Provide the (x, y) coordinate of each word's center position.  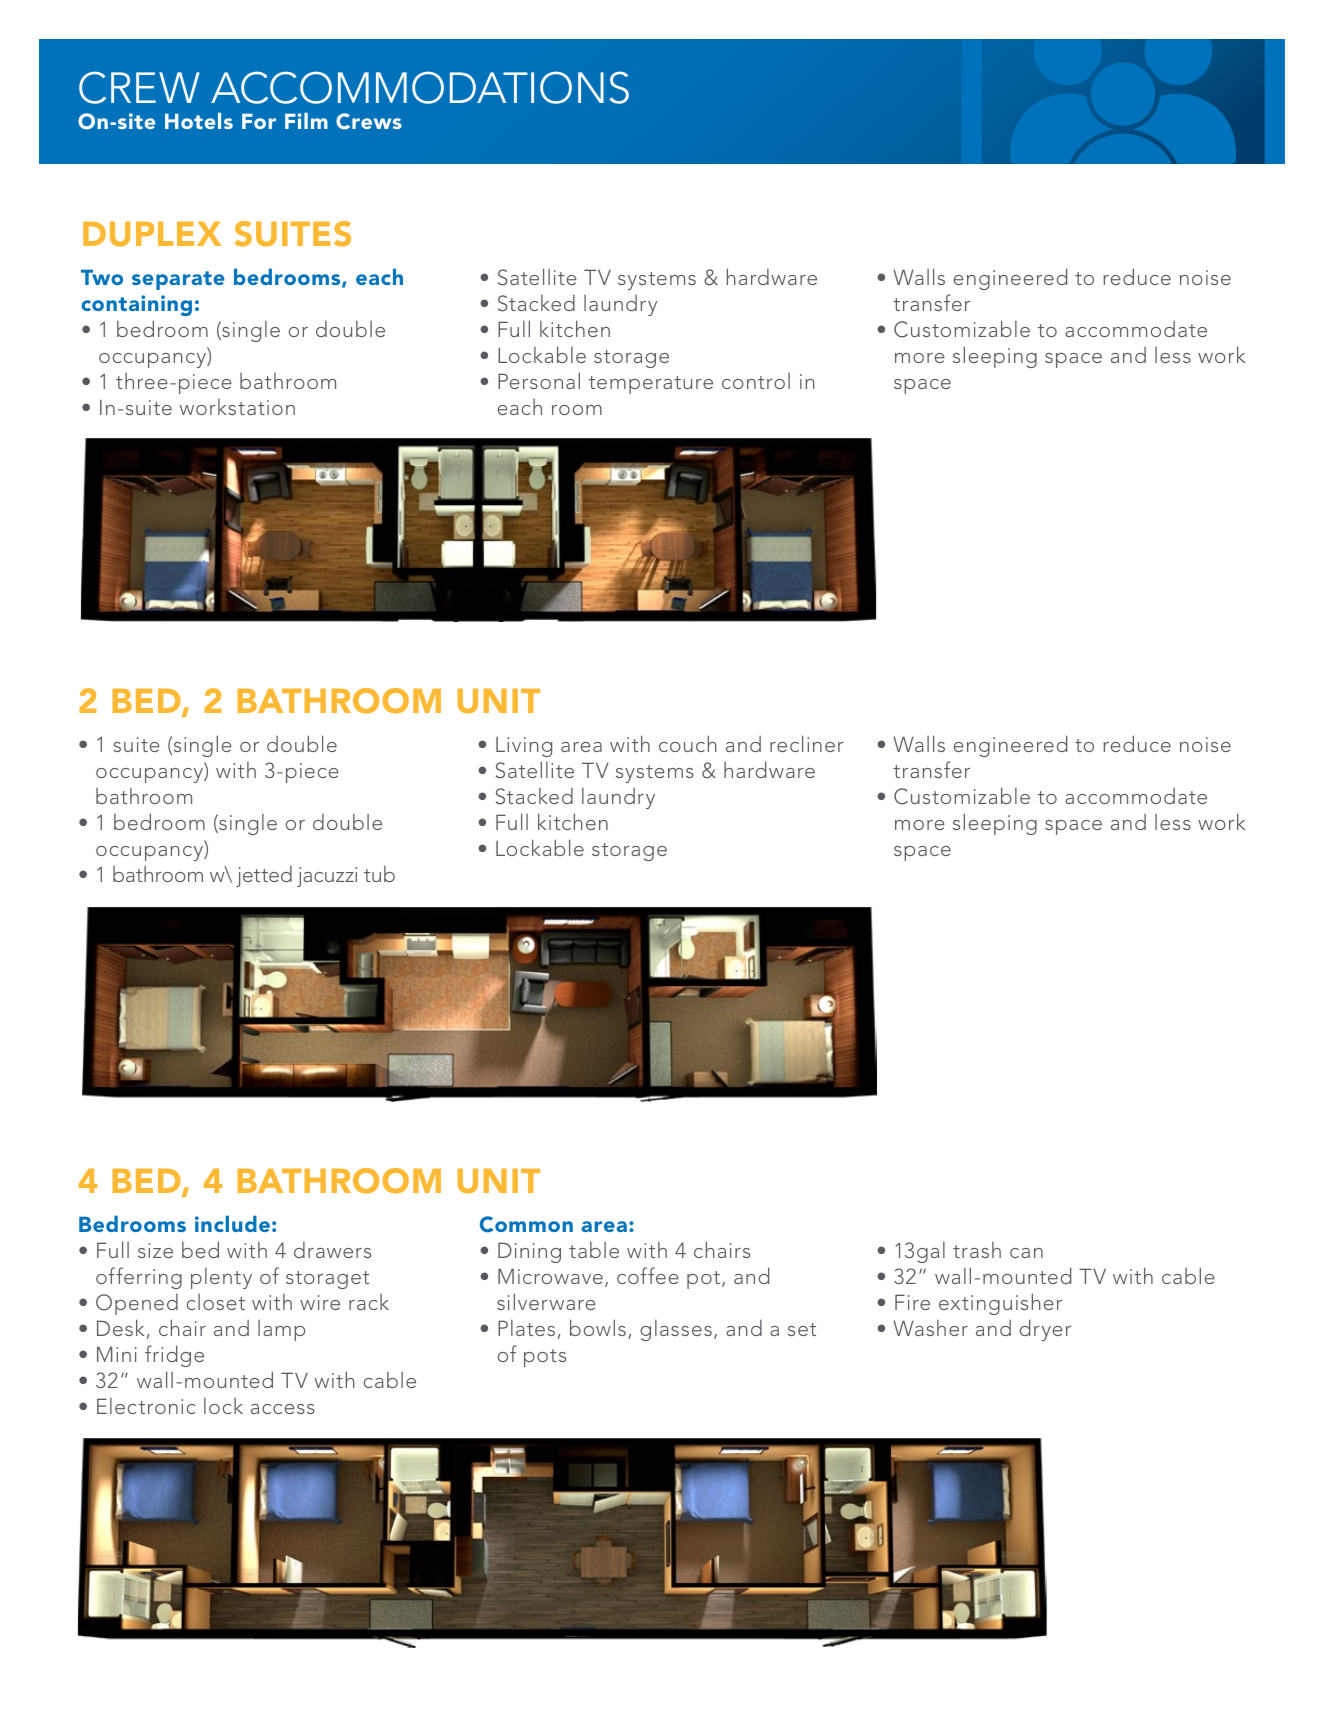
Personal (539, 380)
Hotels (199, 120)
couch (688, 743)
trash (977, 1250)
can (1026, 1253)
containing (136, 305)
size (155, 1250)
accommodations (420, 87)
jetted (264, 876)
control (756, 381)
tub (379, 874)
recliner (807, 743)
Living (524, 747)
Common (526, 1224)
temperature (651, 385)
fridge (174, 1356)
